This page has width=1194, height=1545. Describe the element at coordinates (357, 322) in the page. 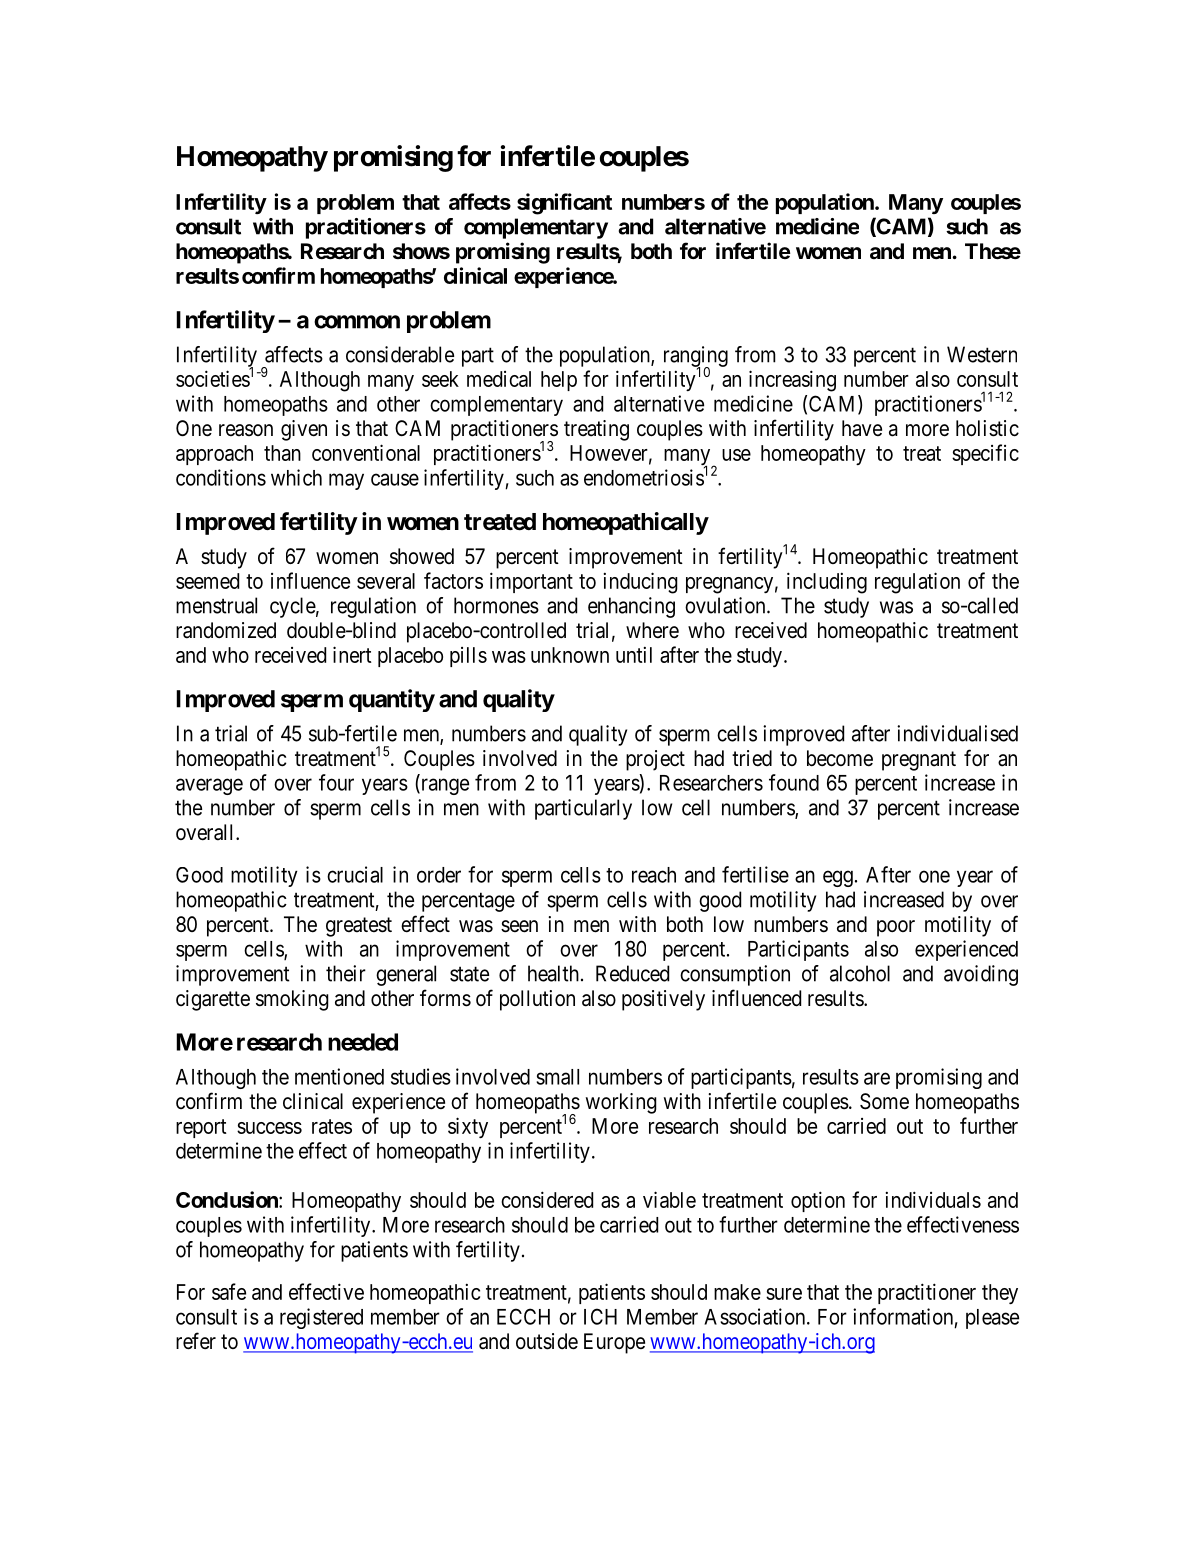

I see `common` at that location.
